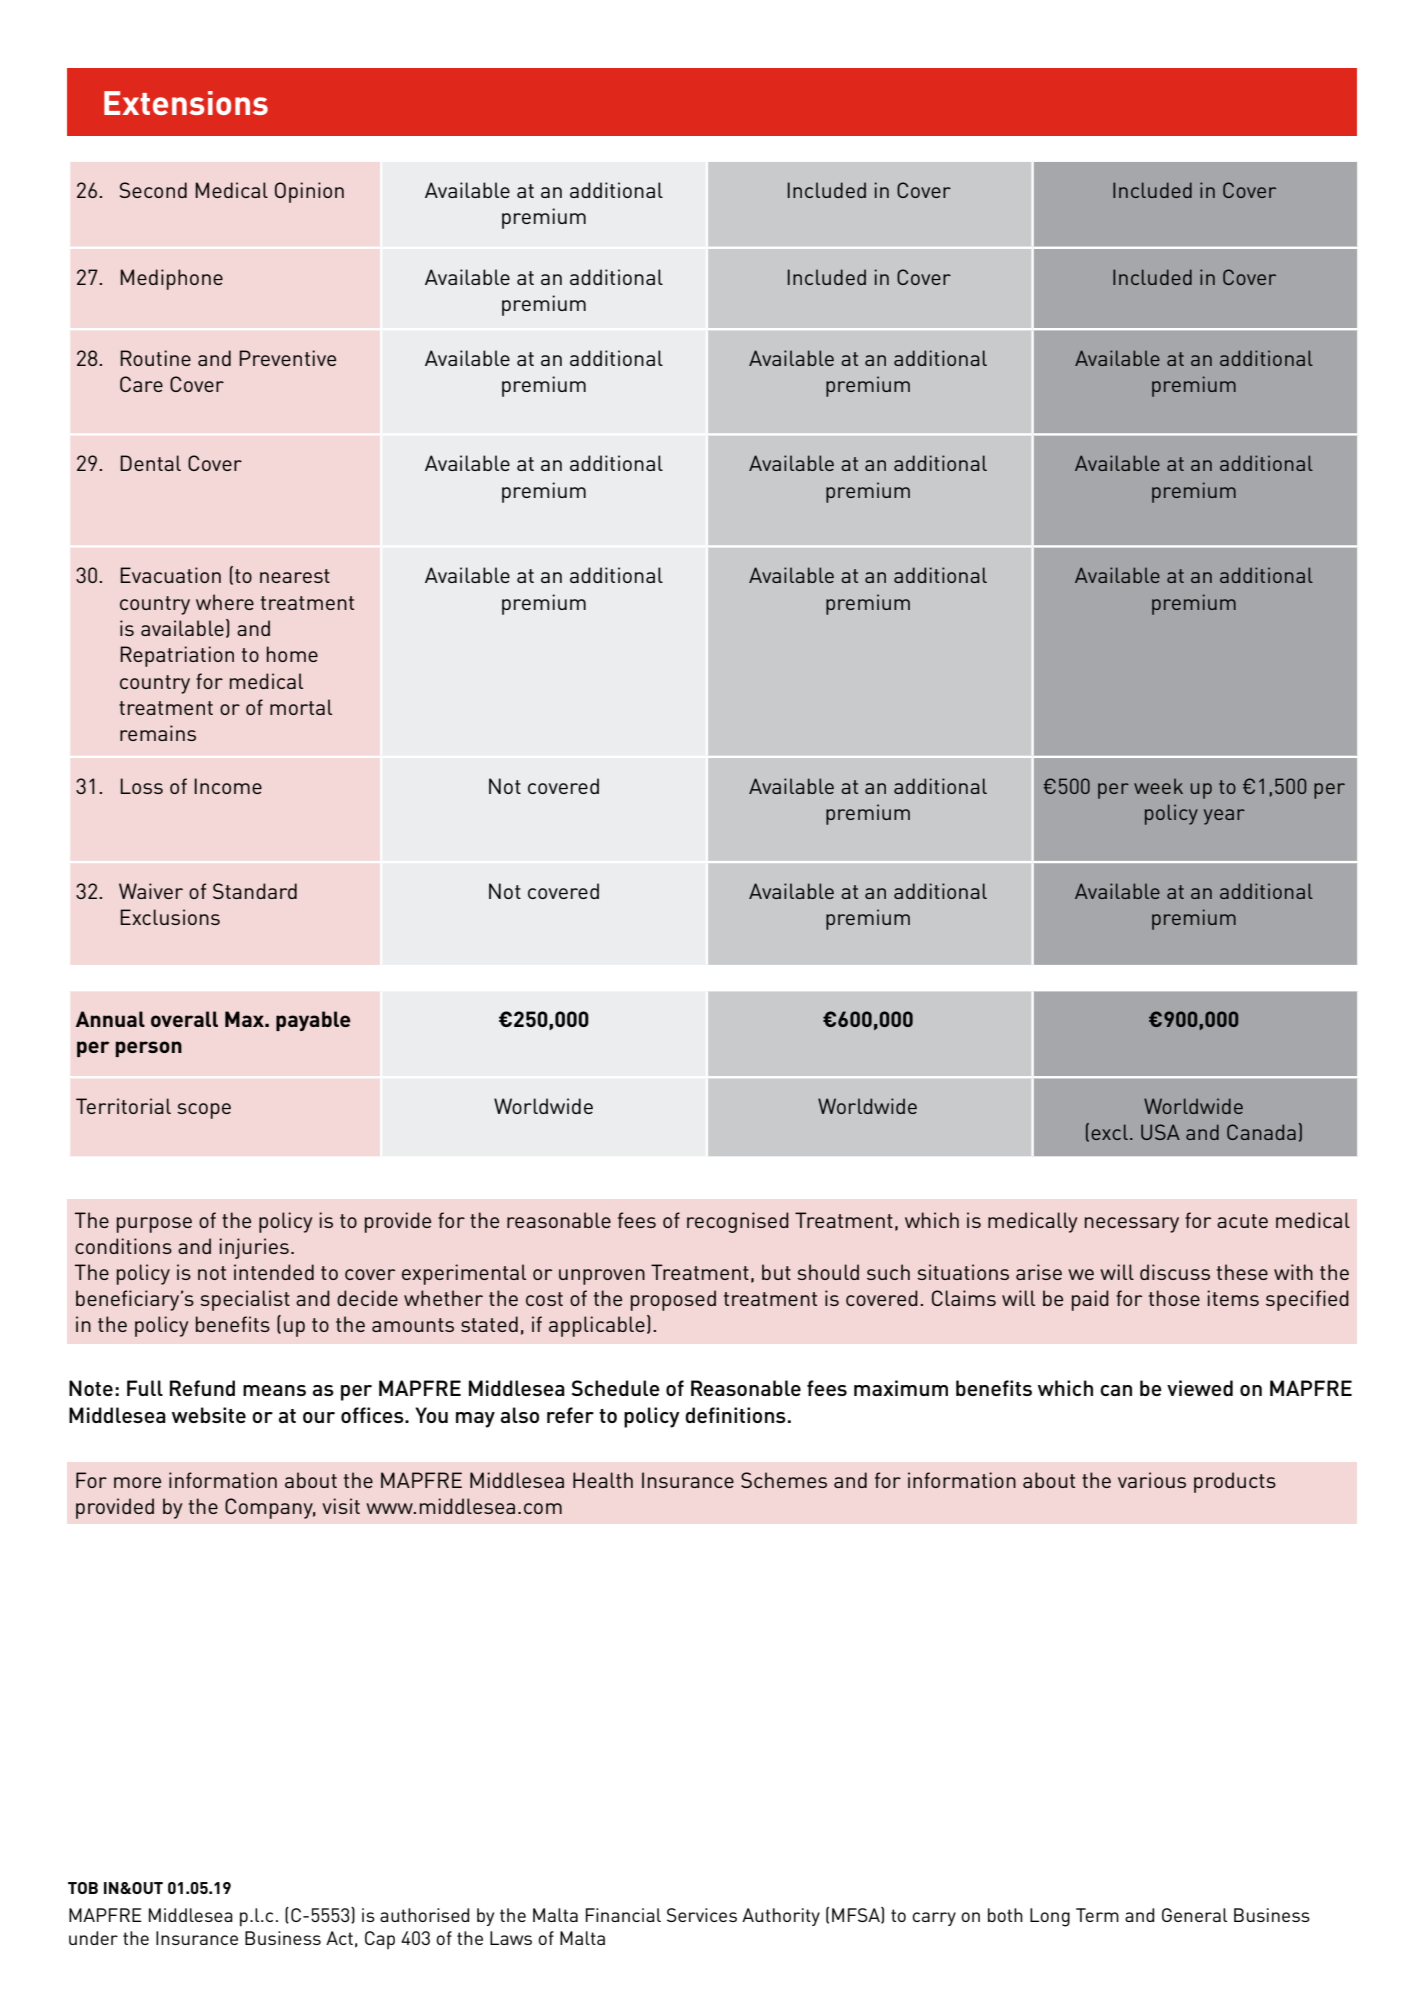 This screenshot has width=1425, height=2016. I want to click on Extensions, so click(186, 103).
